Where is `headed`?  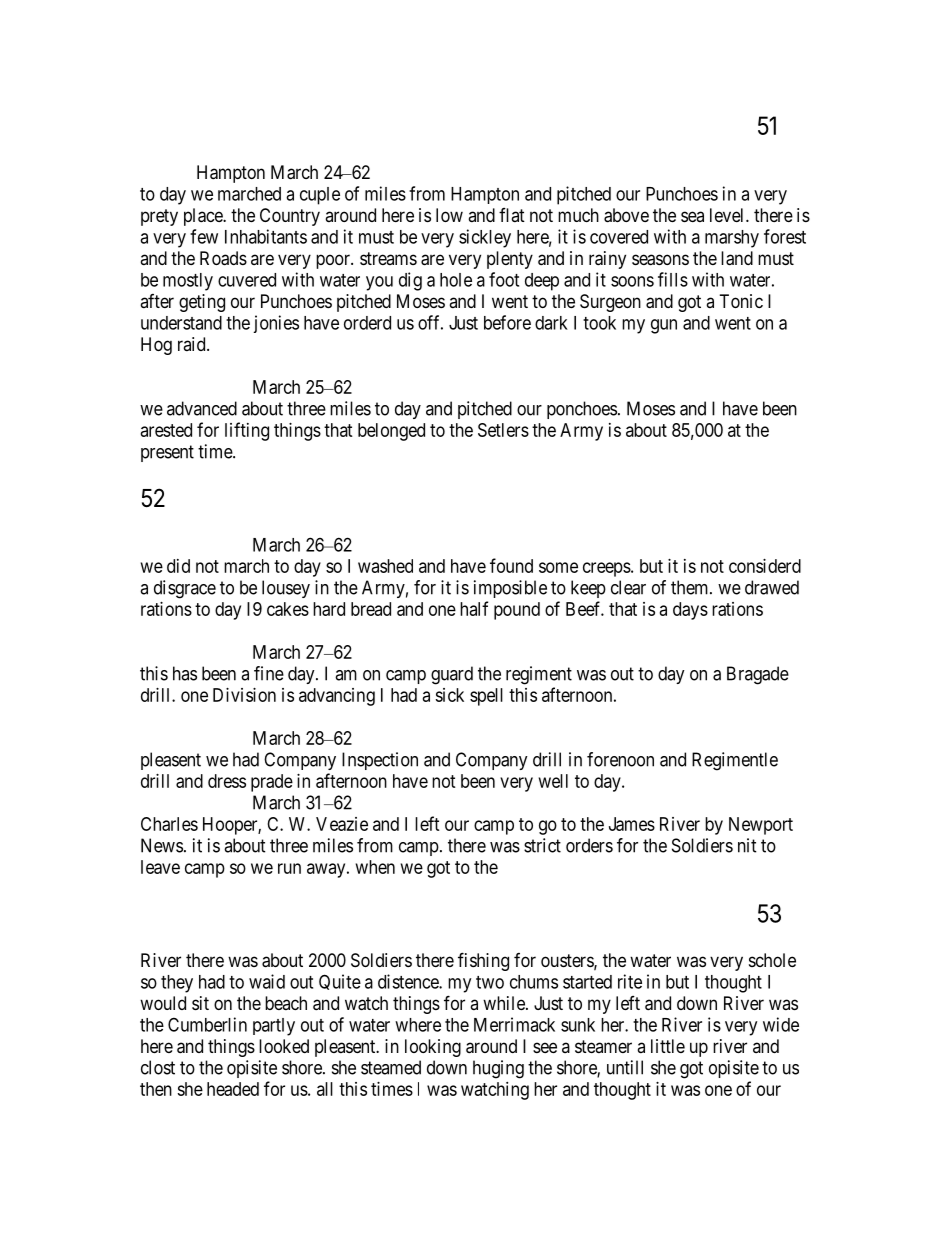
headed is located at coordinates (233, 1089).
